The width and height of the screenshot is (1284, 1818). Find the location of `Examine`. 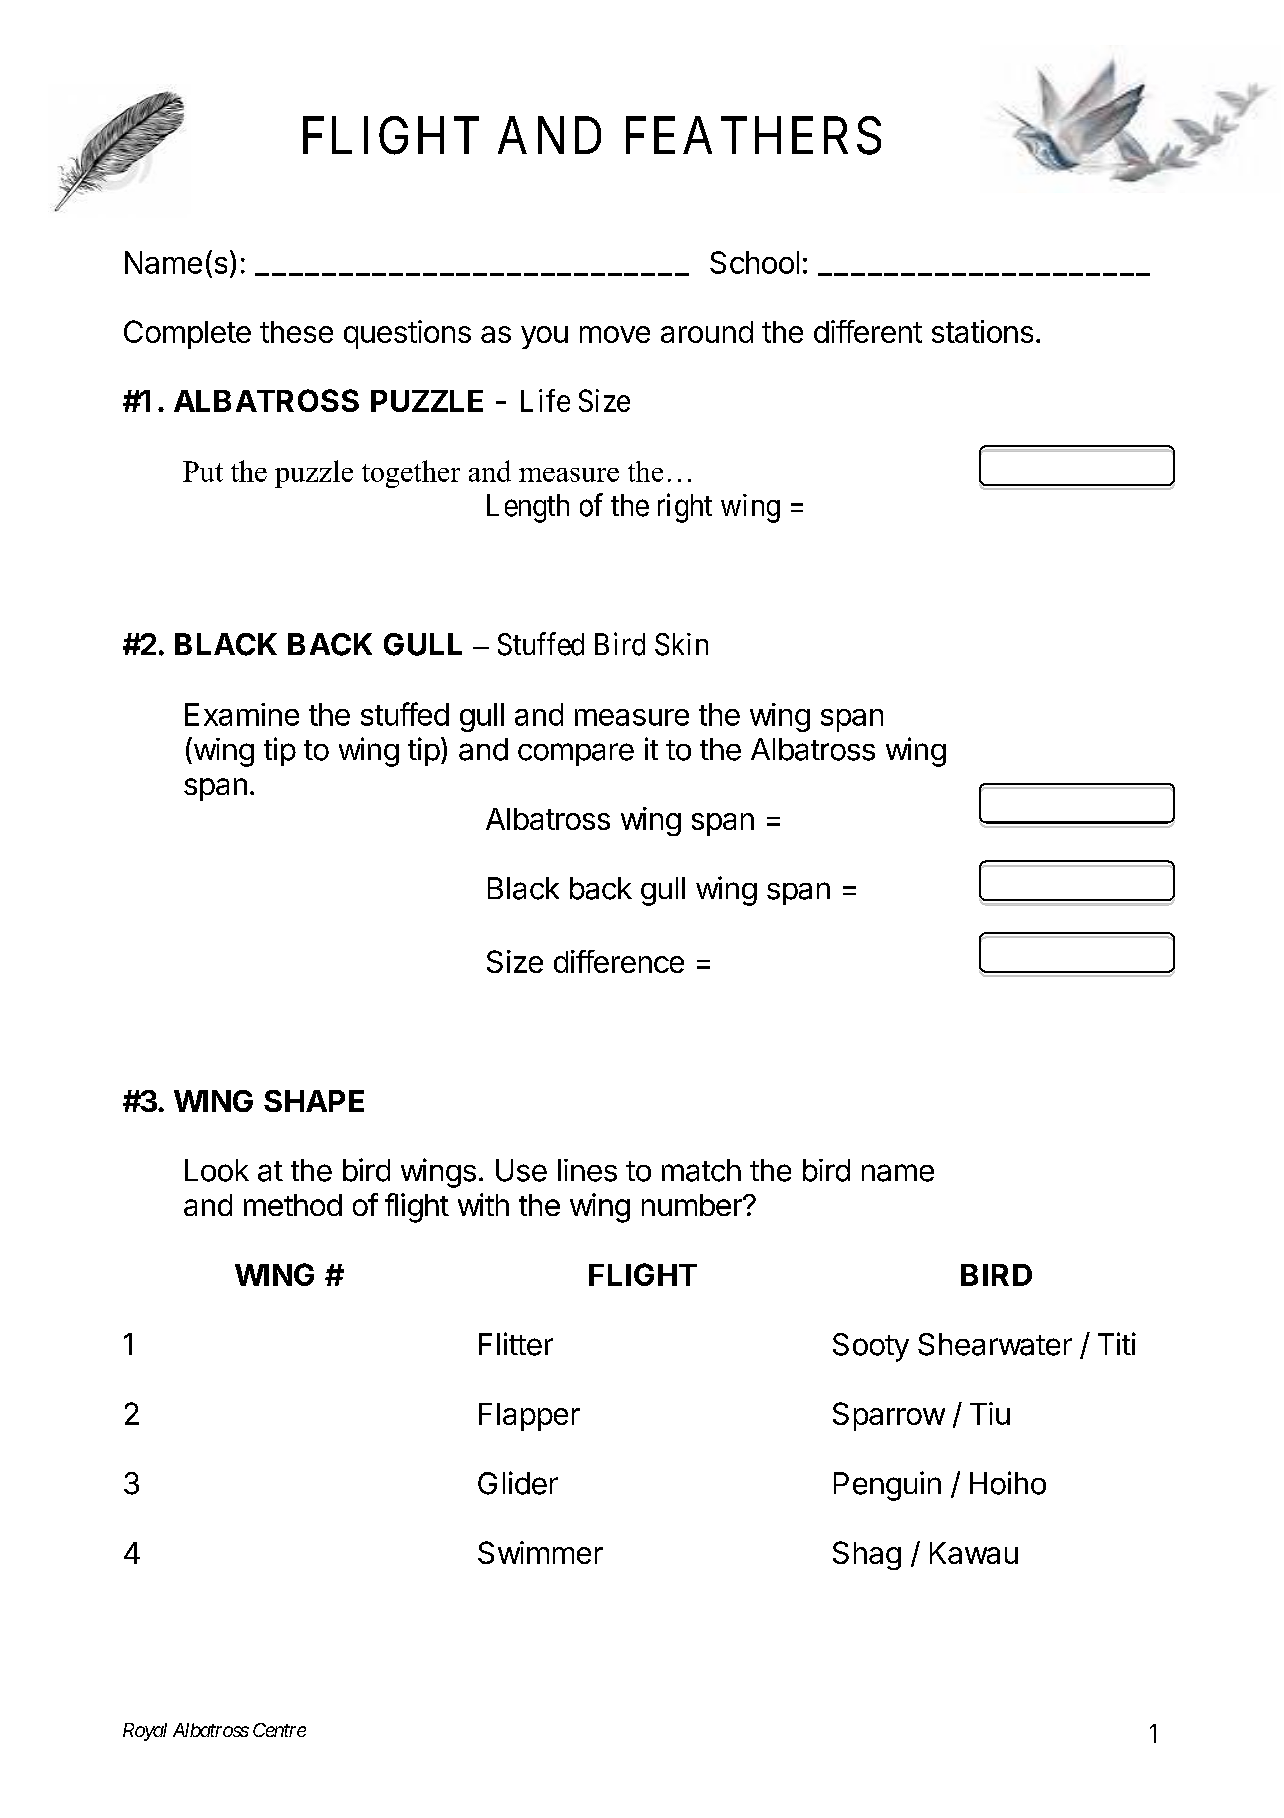

Examine is located at coordinates (242, 714).
